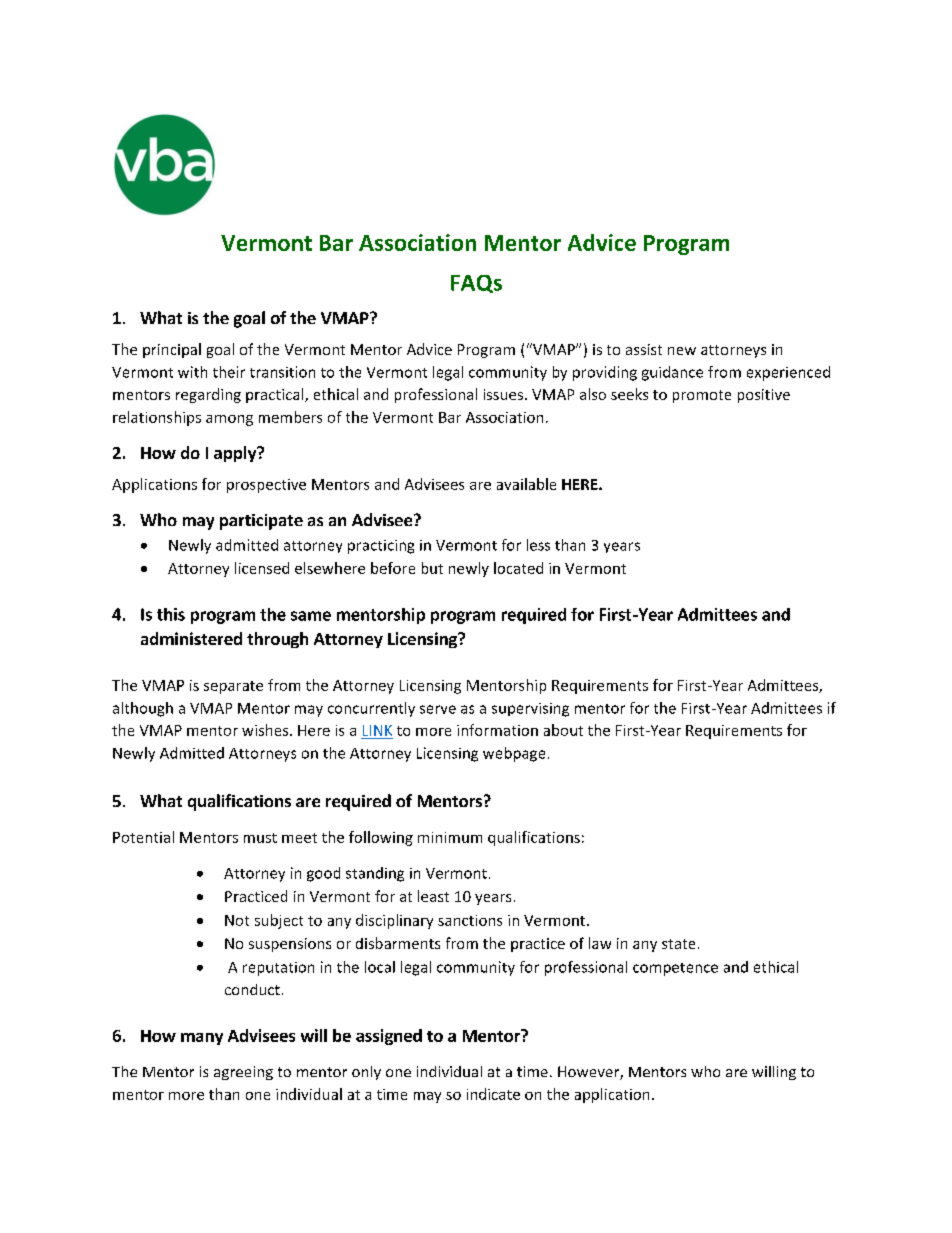  I want to click on agreeing, so click(243, 1073).
